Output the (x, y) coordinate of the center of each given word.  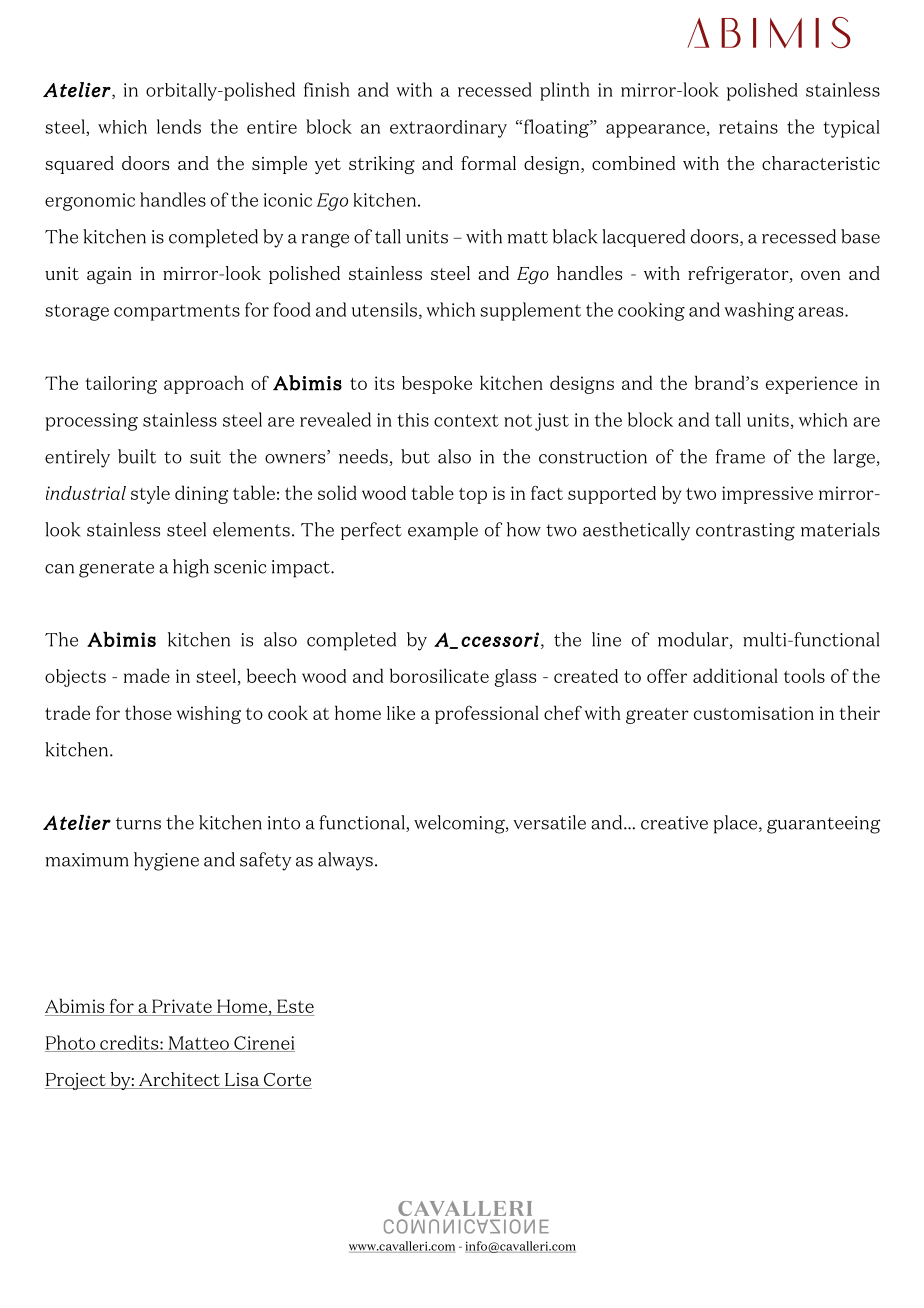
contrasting (745, 532)
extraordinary (448, 129)
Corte (286, 1081)
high (191, 568)
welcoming (460, 824)
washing (759, 311)
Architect (179, 1080)
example (443, 531)
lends (179, 126)
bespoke (437, 385)
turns (138, 823)
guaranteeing (824, 825)
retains (748, 127)
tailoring (121, 385)
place (736, 824)
